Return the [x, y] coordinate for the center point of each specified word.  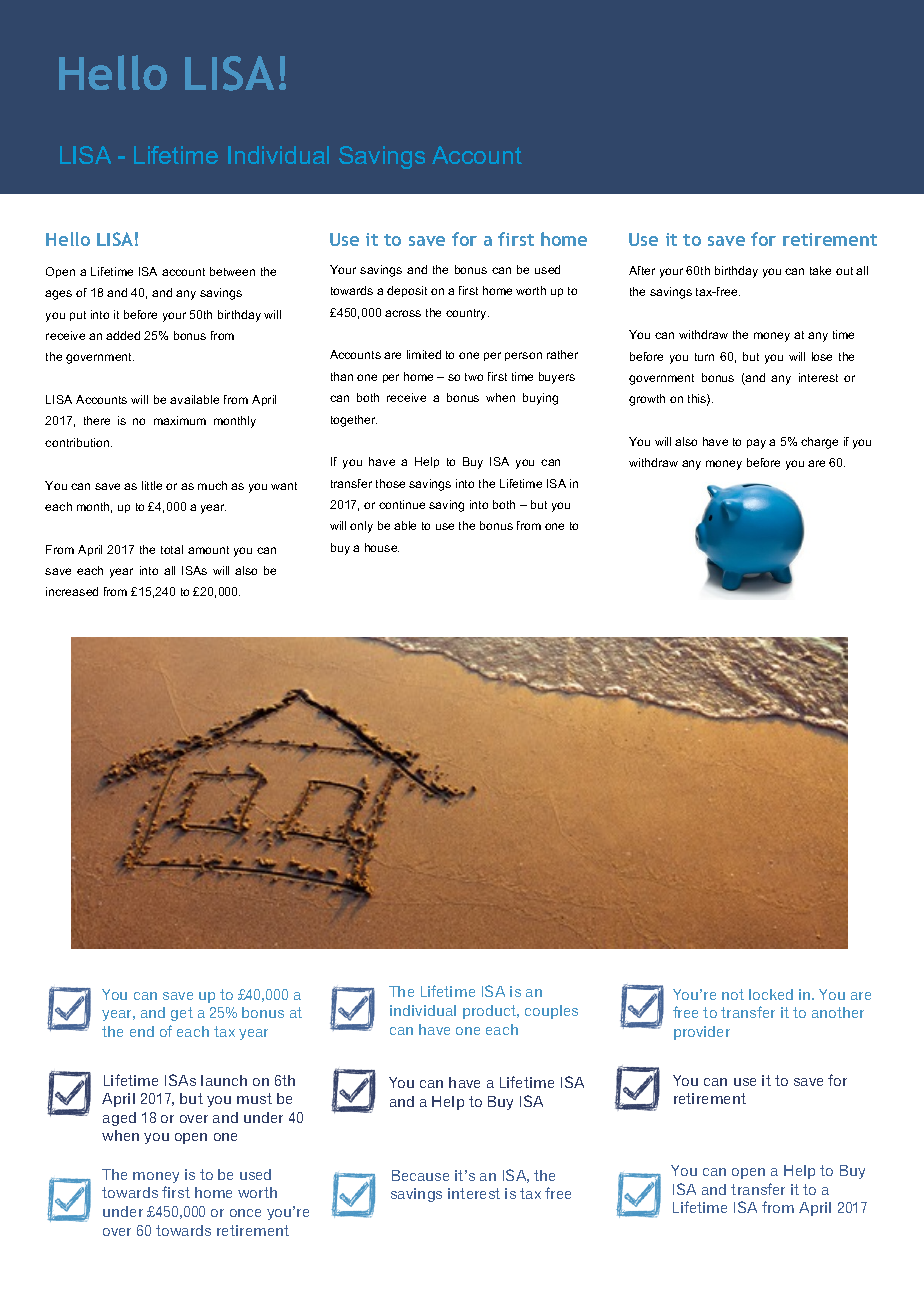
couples [551, 1012]
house [382, 547]
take [820, 270]
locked [771, 994]
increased [72, 591]
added [123, 335]
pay [756, 444]
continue [402, 504]
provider [702, 1033]
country [467, 314]
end [142, 1031]
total [172, 549]
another [838, 1012]
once [245, 1213]
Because [420, 1175]
